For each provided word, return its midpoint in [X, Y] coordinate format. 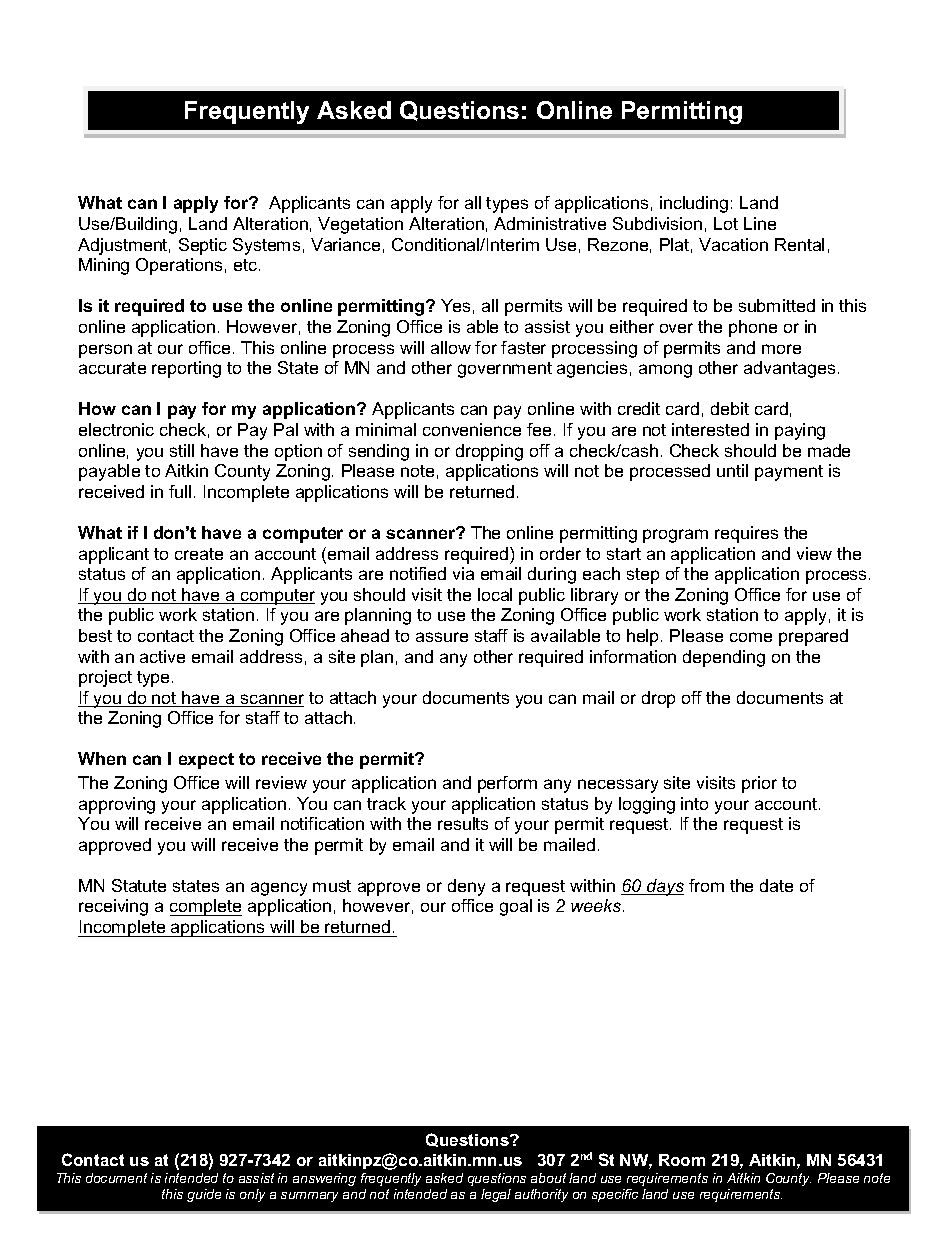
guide [204, 1195]
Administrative [550, 223]
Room [682, 1160]
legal [496, 1195]
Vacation [733, 244]
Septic [203, 246]
